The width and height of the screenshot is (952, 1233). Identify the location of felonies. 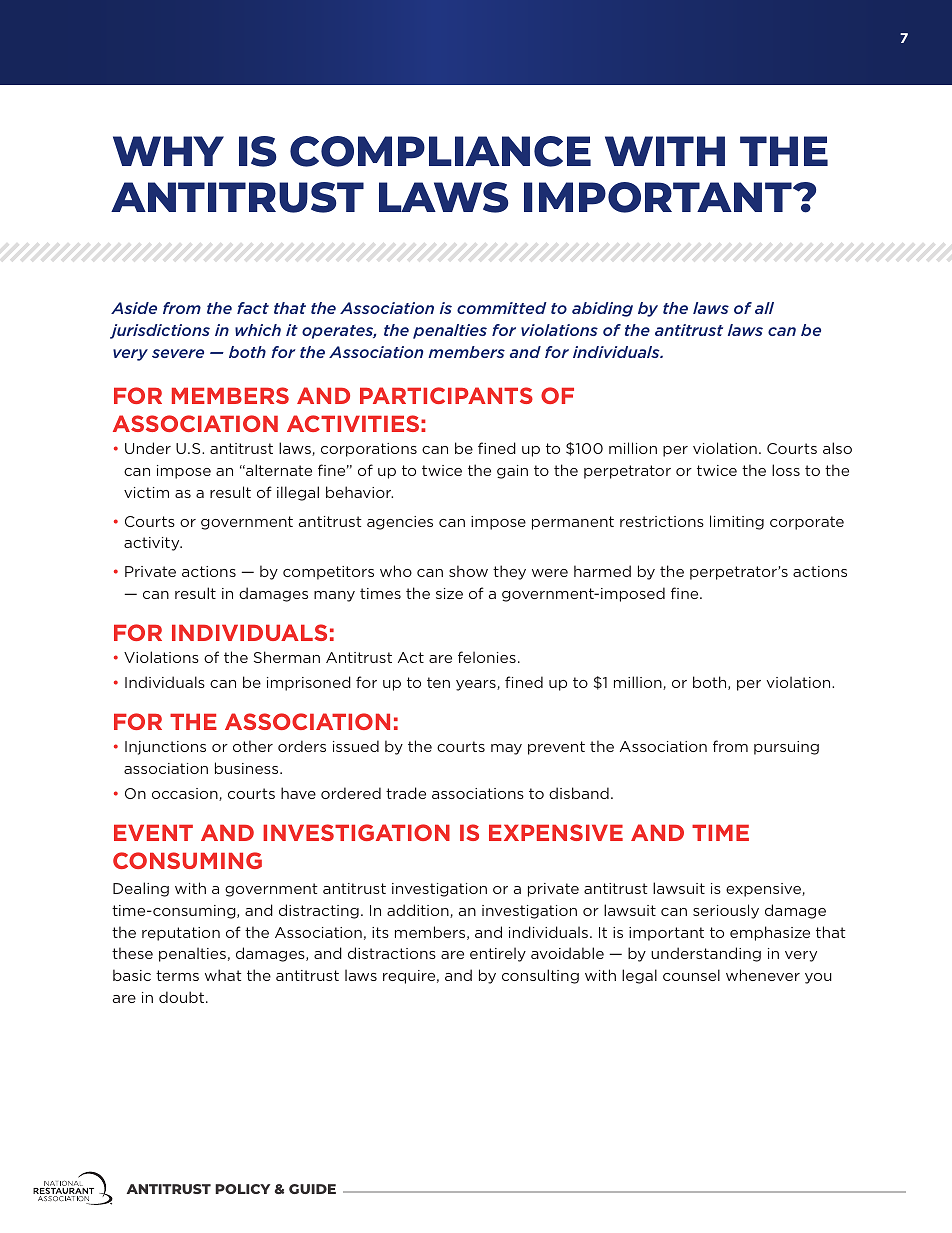
(487, 657).
